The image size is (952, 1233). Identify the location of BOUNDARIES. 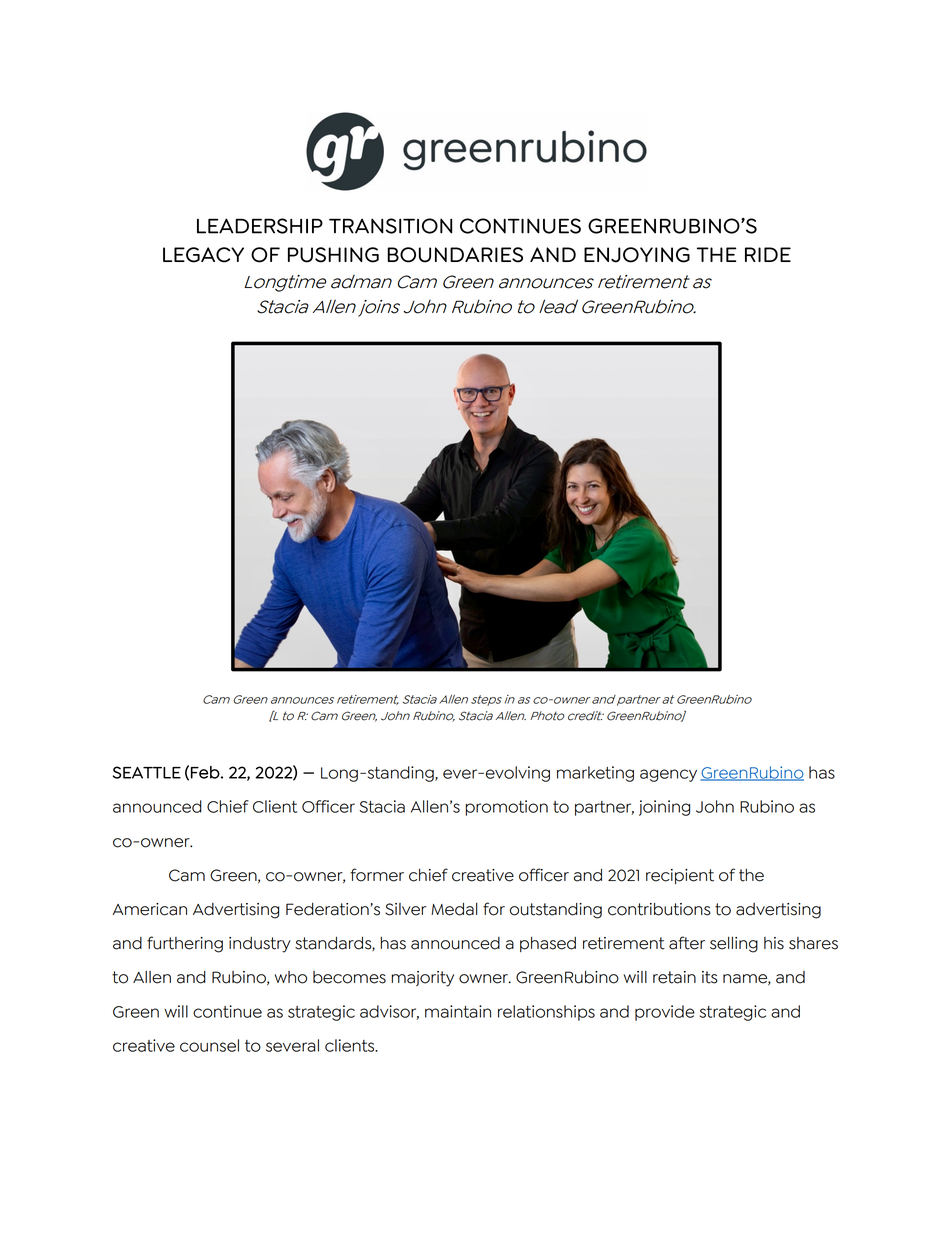
(455, 255).
